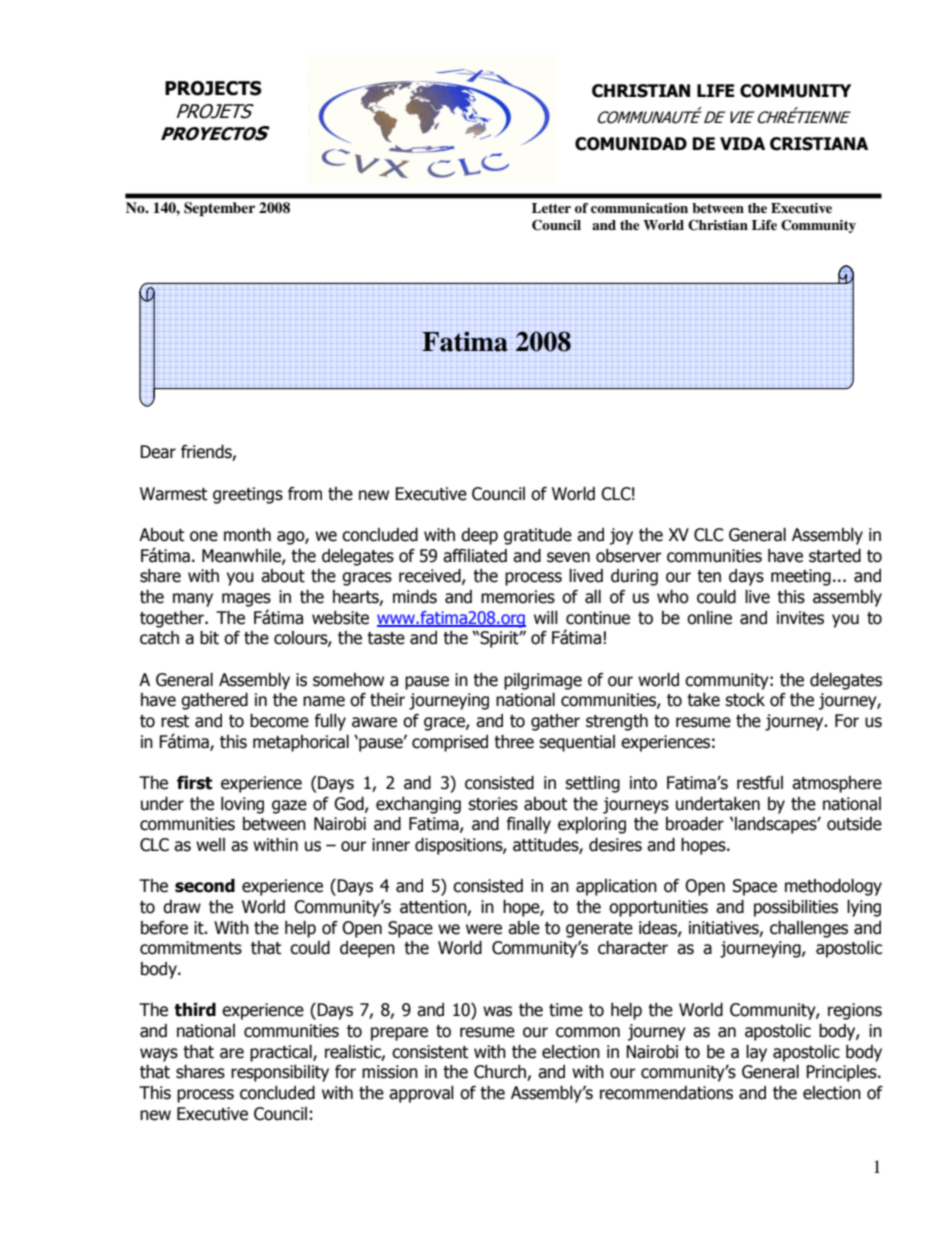  I want to click on PROJECTS, so click(213, 88).
